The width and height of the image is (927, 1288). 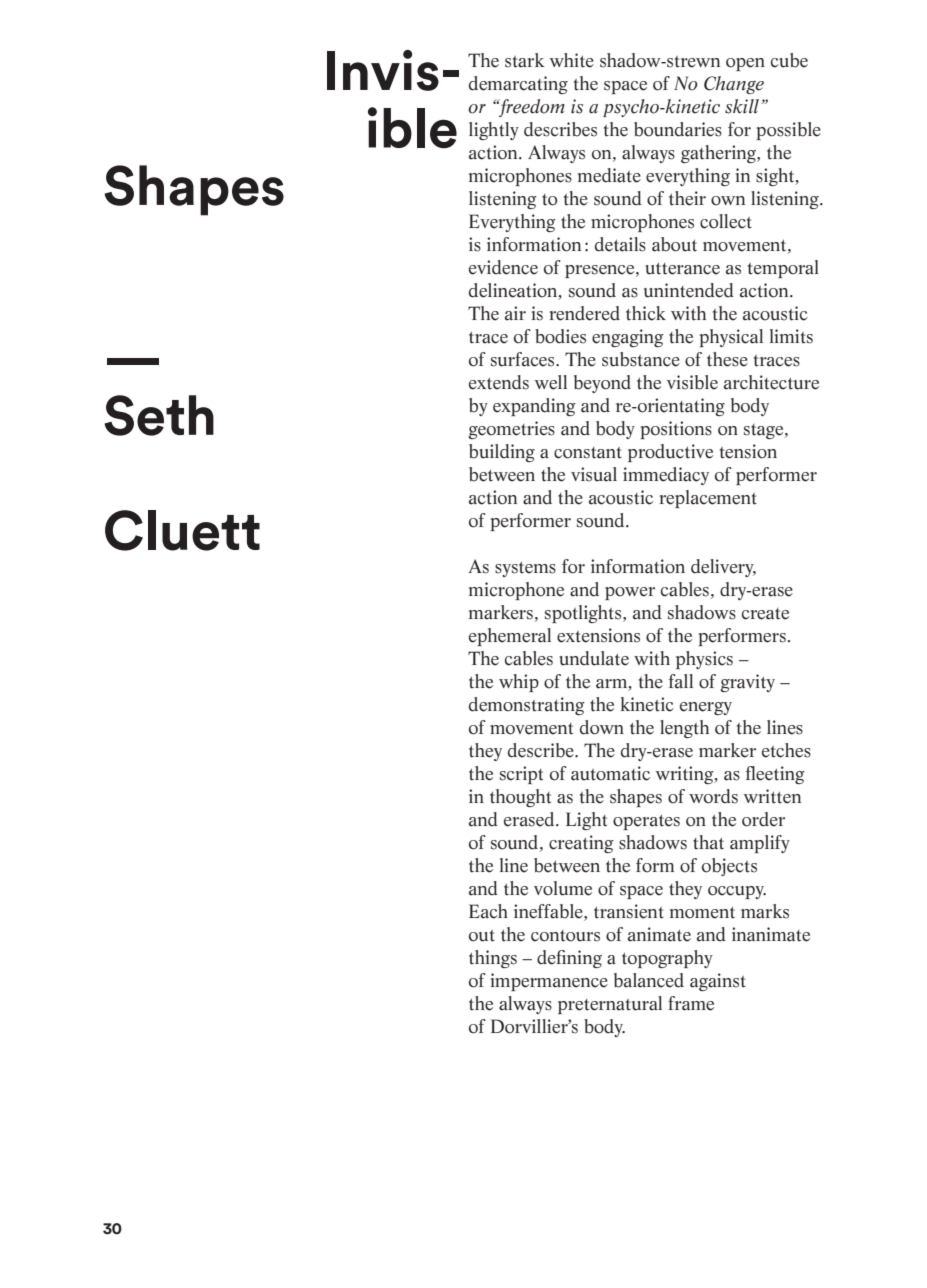 What do you see at coordinates (518, 85) in the image?
I see `demarcating` at bounding box center [518, 85].
